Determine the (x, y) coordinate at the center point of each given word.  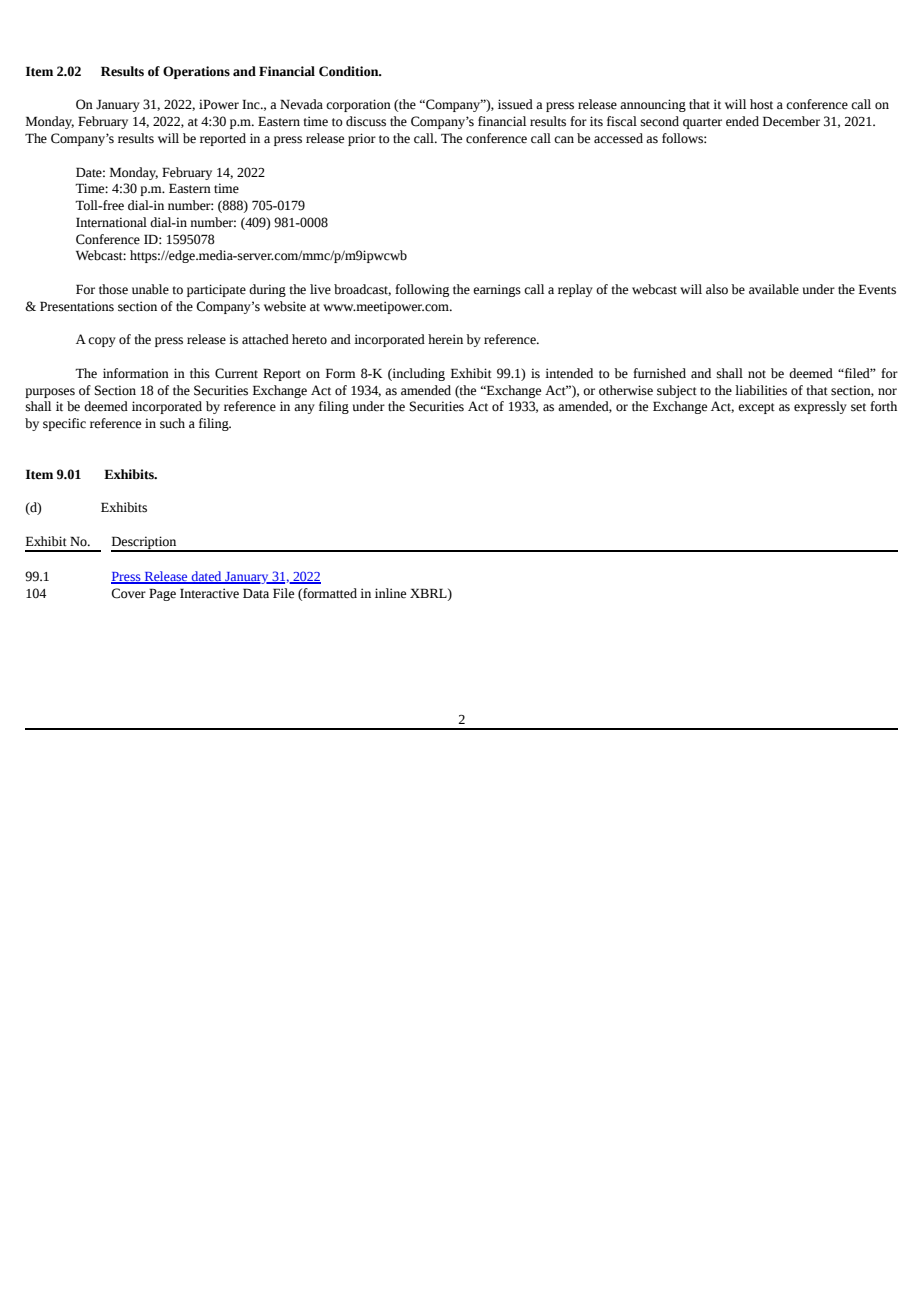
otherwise (626, 390)
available (774, 289)
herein (445, 339)
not (757, 374)
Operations (196, 72)
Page (162, 594)
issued (515, 104)
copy (102, 342)
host (761, 104)
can (564, 140)
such (172, 423)
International (111, 222)
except (756, 408)
